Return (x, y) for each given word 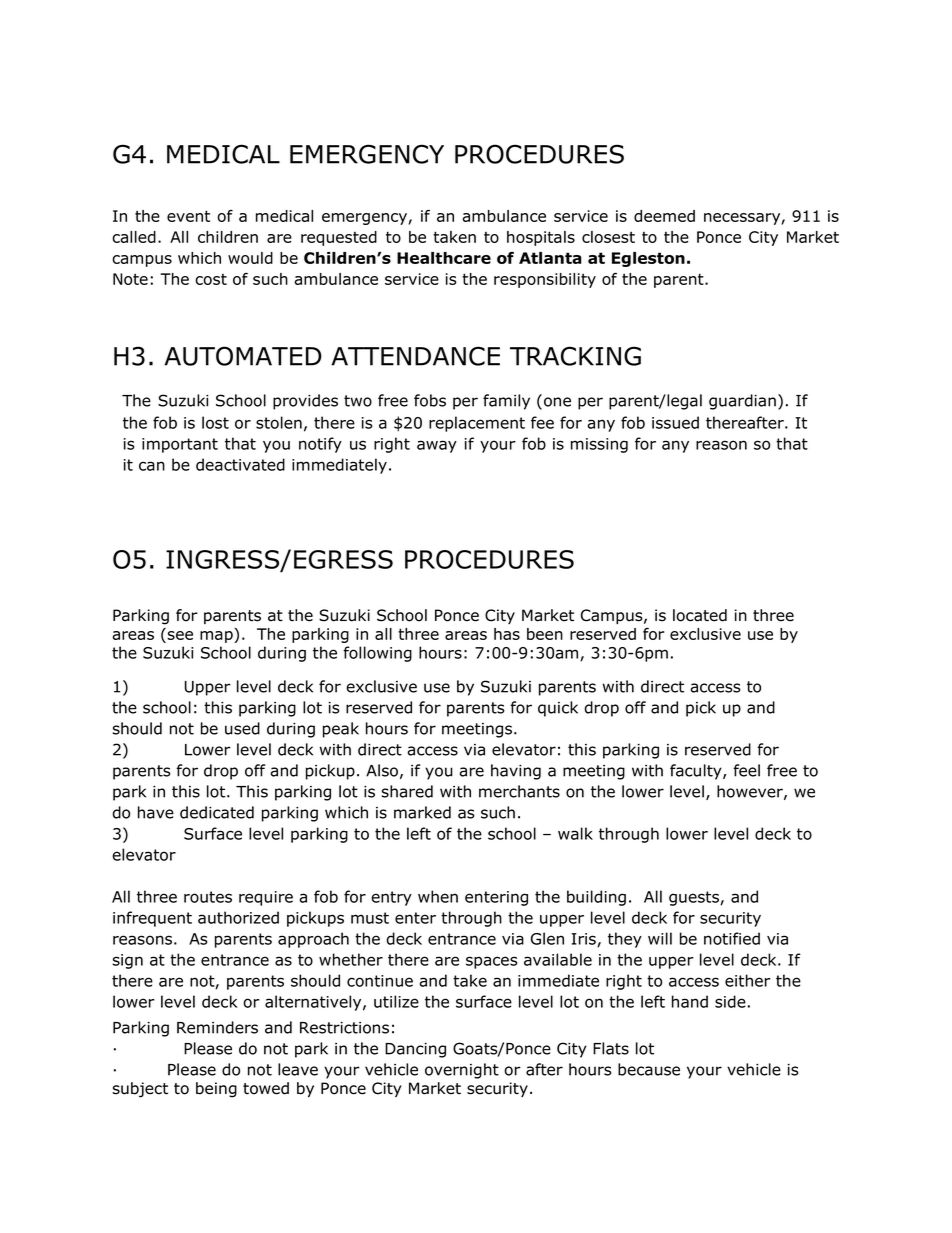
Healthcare (444, 258)
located (700, 615)
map (217, 637)
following (377, 654)
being (216, 1090)
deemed (664, 216)
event (188, 216)
